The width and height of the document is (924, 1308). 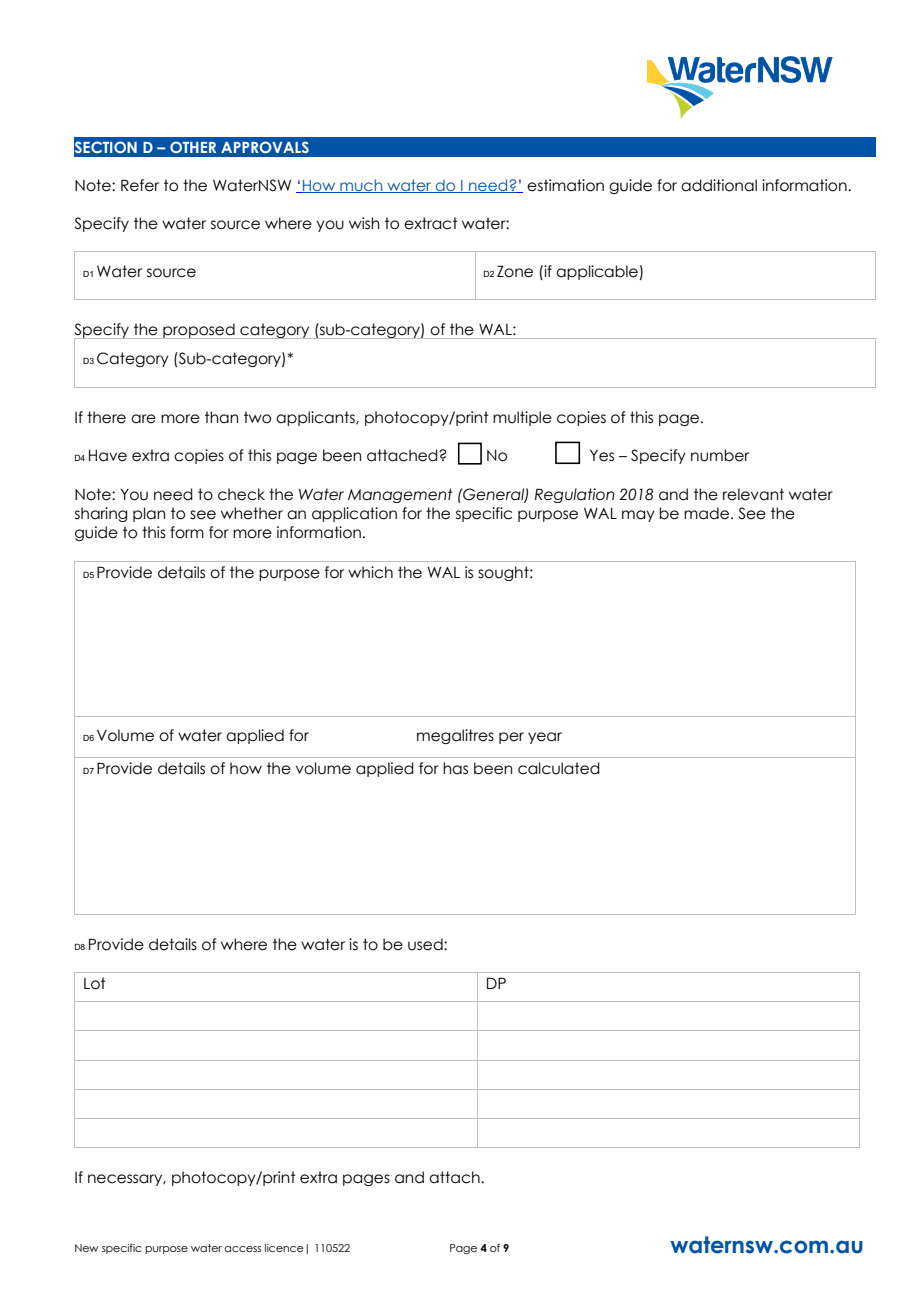 I want to click on additional, so click(x=719, y=185).
